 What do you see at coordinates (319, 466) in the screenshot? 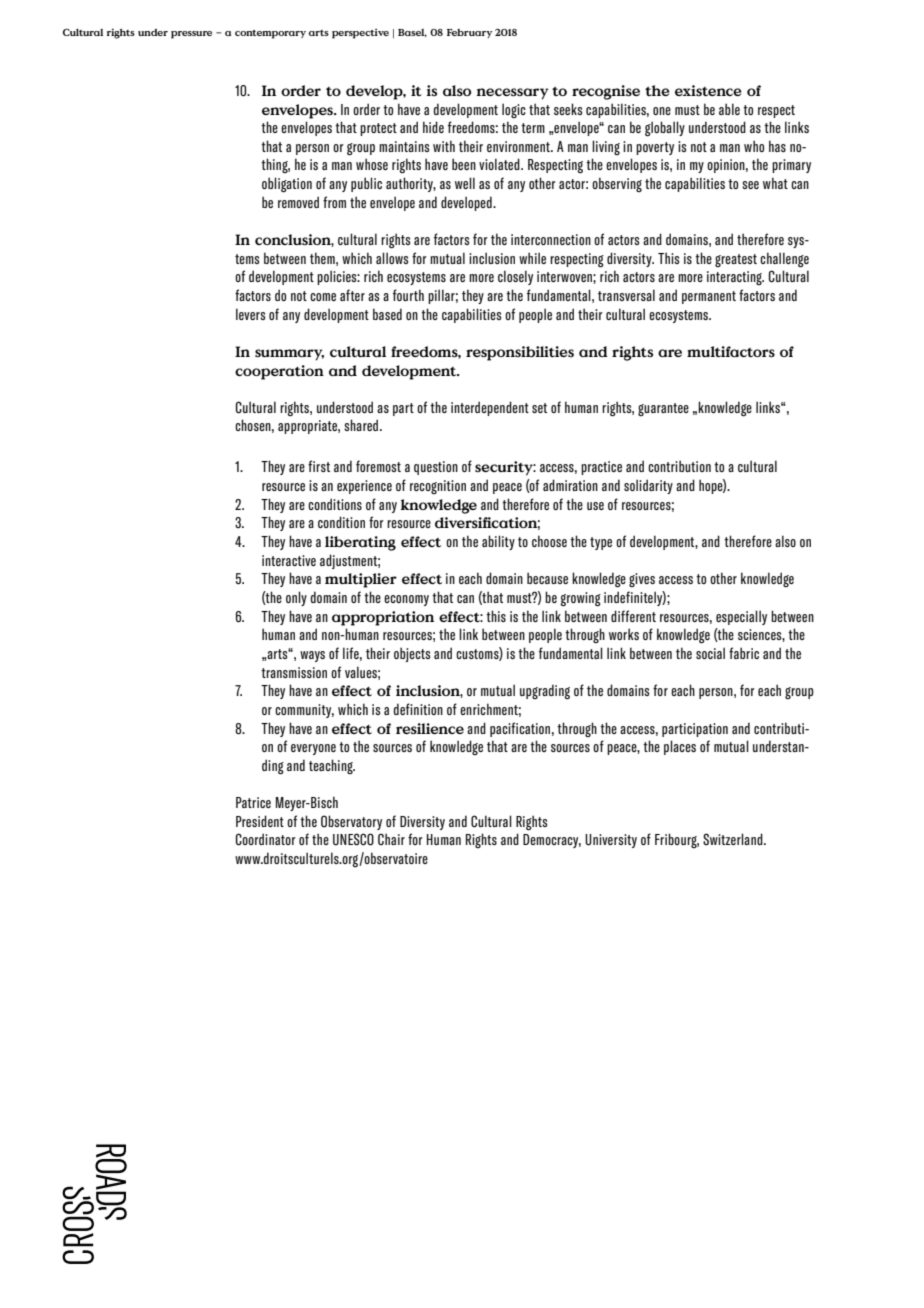
I see `first` at bounding box center [319, 466].
